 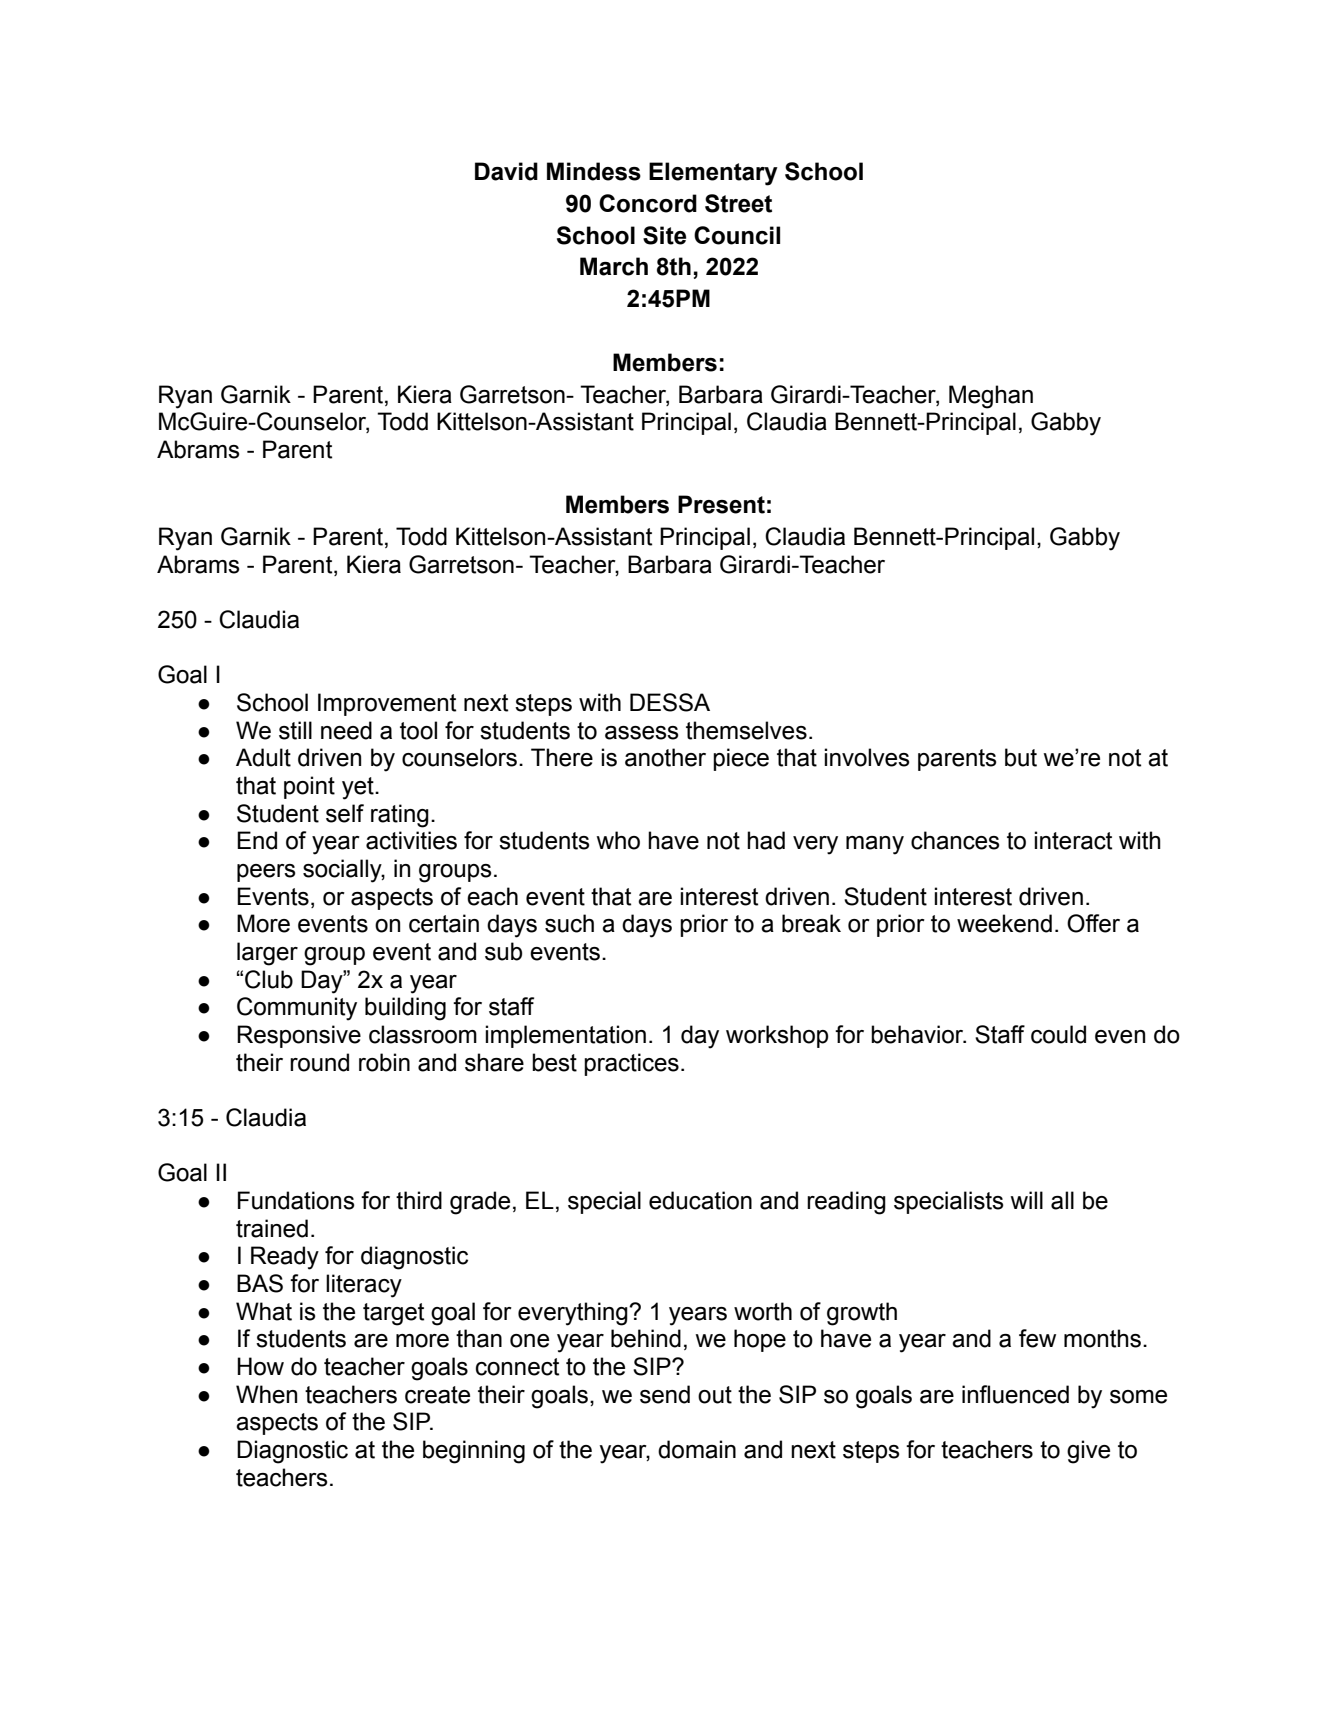 What do you see at coordinates (506, 171) in the screenshot?
I see `David` at bounding box center [506, 171].
